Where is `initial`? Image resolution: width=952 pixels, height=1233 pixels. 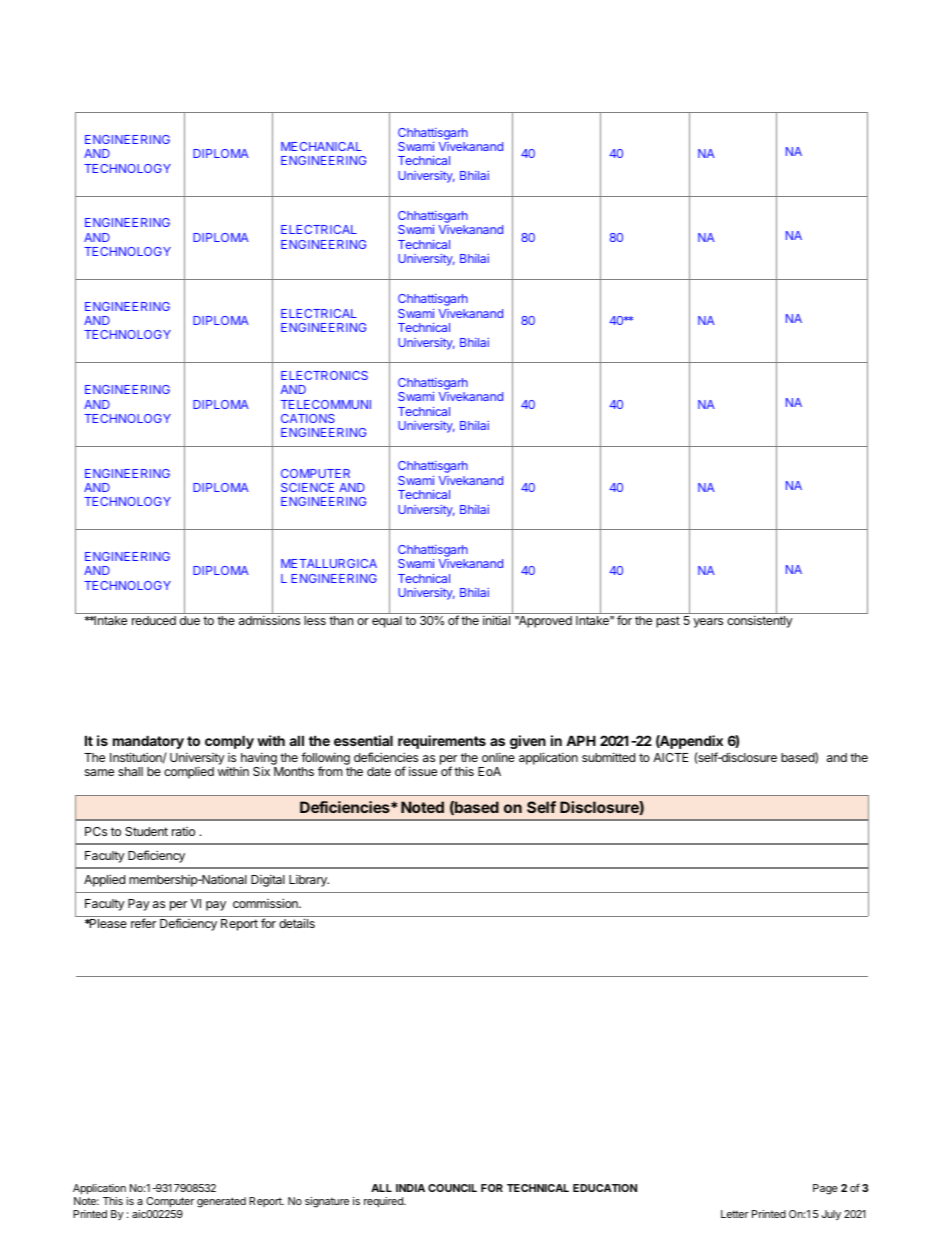 initial is located at coordinates (496, 620).
